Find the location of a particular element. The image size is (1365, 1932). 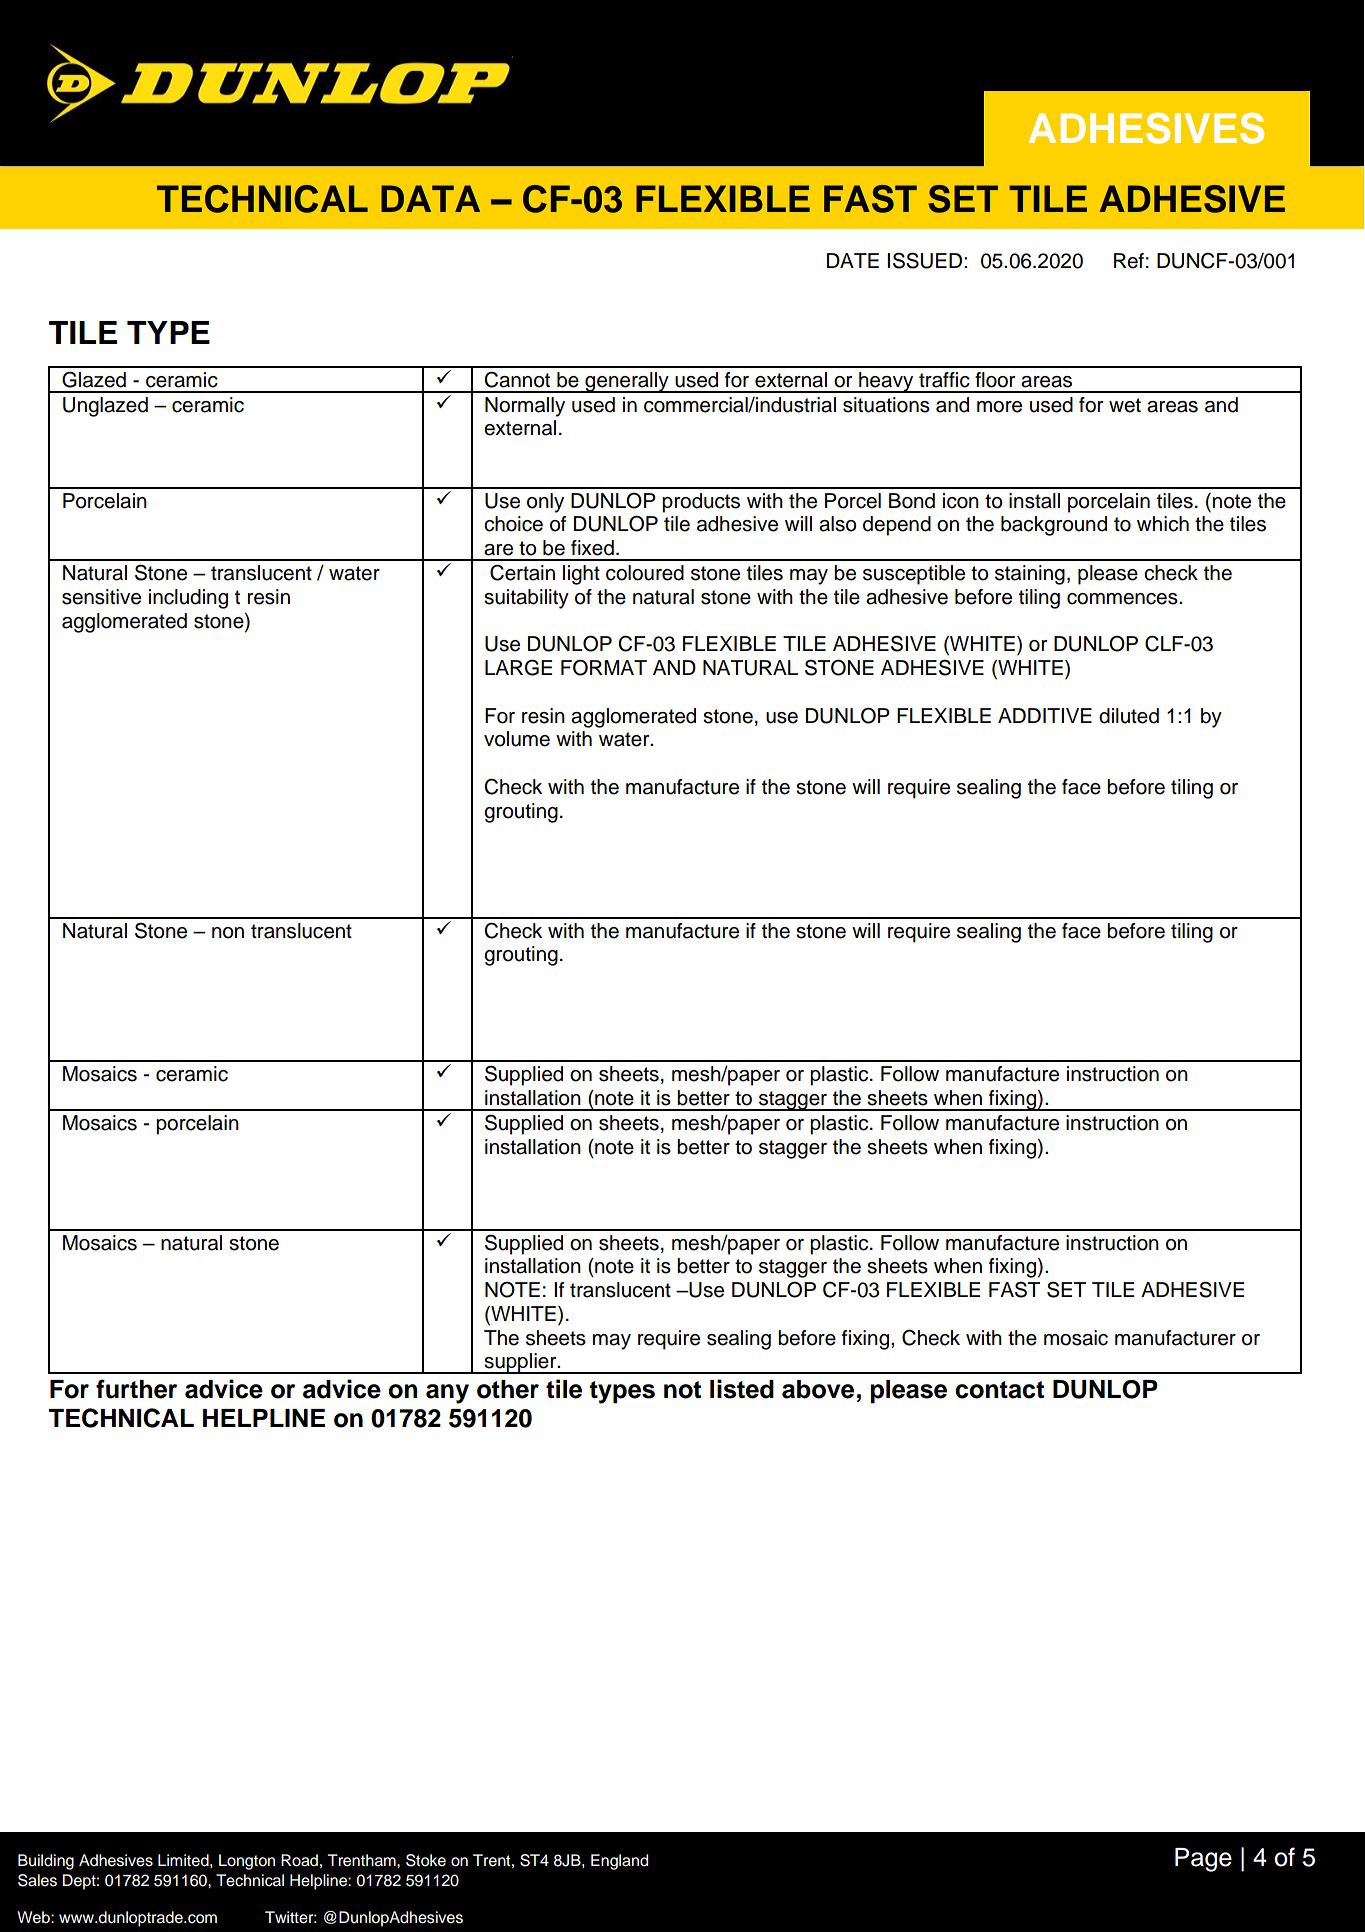

Page is located at coordinates (1203, 1860).
